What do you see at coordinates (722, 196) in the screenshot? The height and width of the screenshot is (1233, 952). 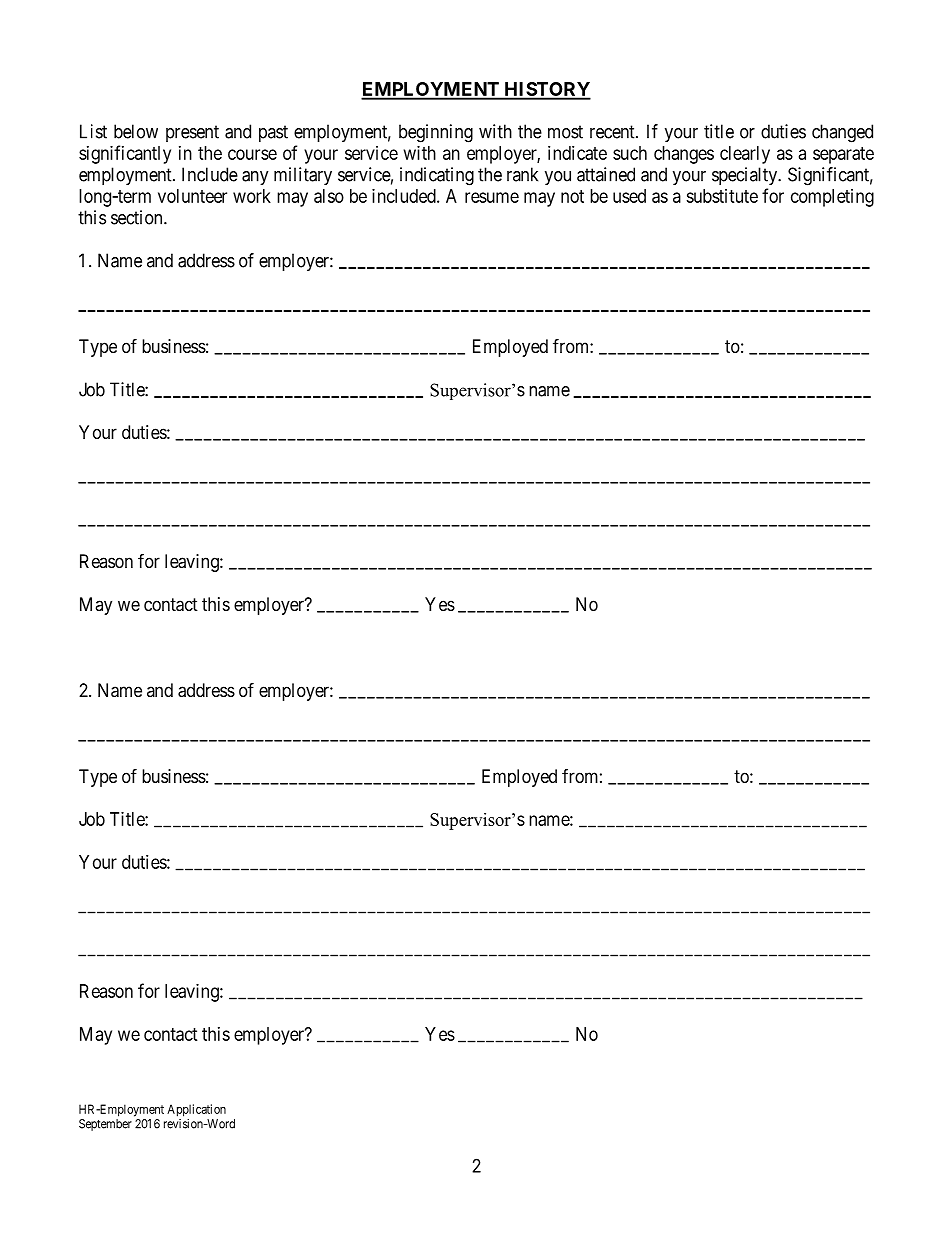 I see `substitute` at bounding box center [722, 196].
